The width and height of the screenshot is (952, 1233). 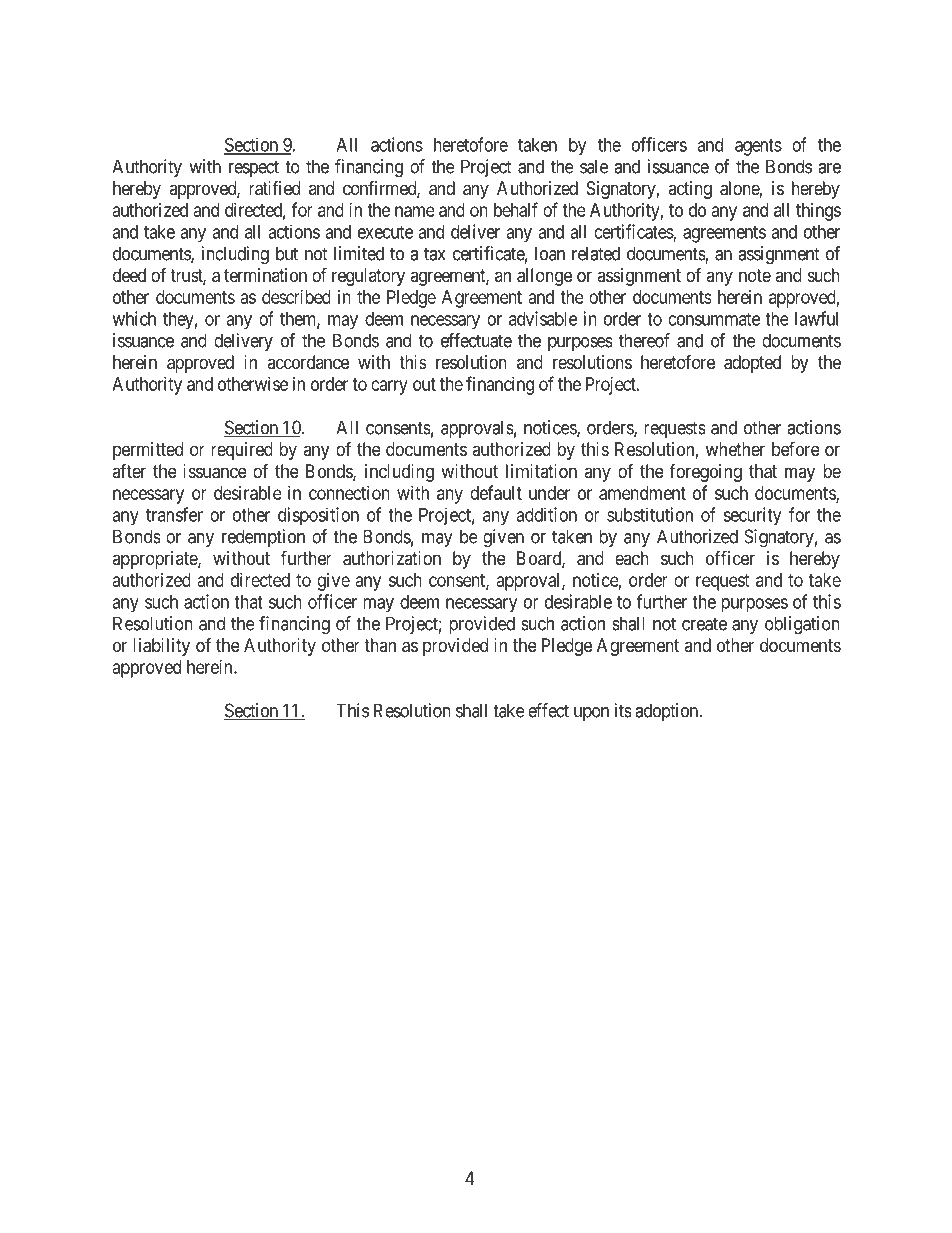 What do you see at coordinates (752, 364) in the screenshot?
I see `adopted` at bounding box center [752, 364].
